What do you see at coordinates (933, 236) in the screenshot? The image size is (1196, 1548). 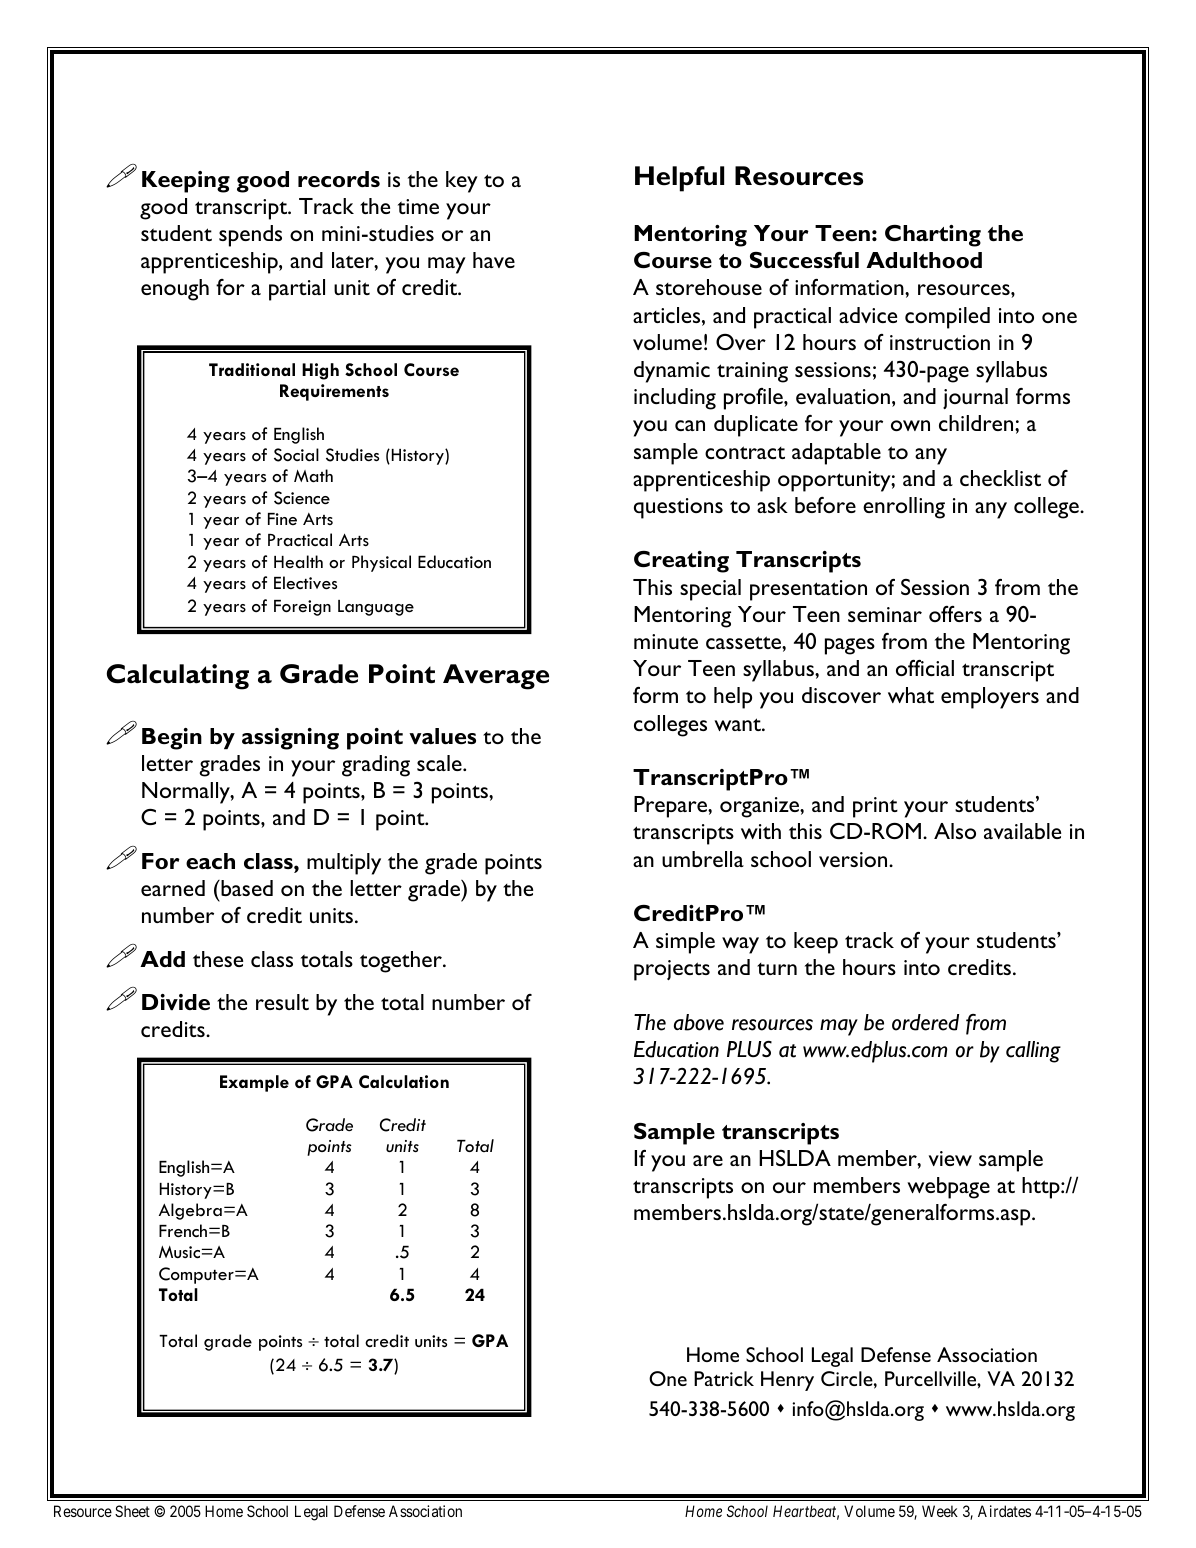 I see `Charting` at bounding box center [933, 236].
